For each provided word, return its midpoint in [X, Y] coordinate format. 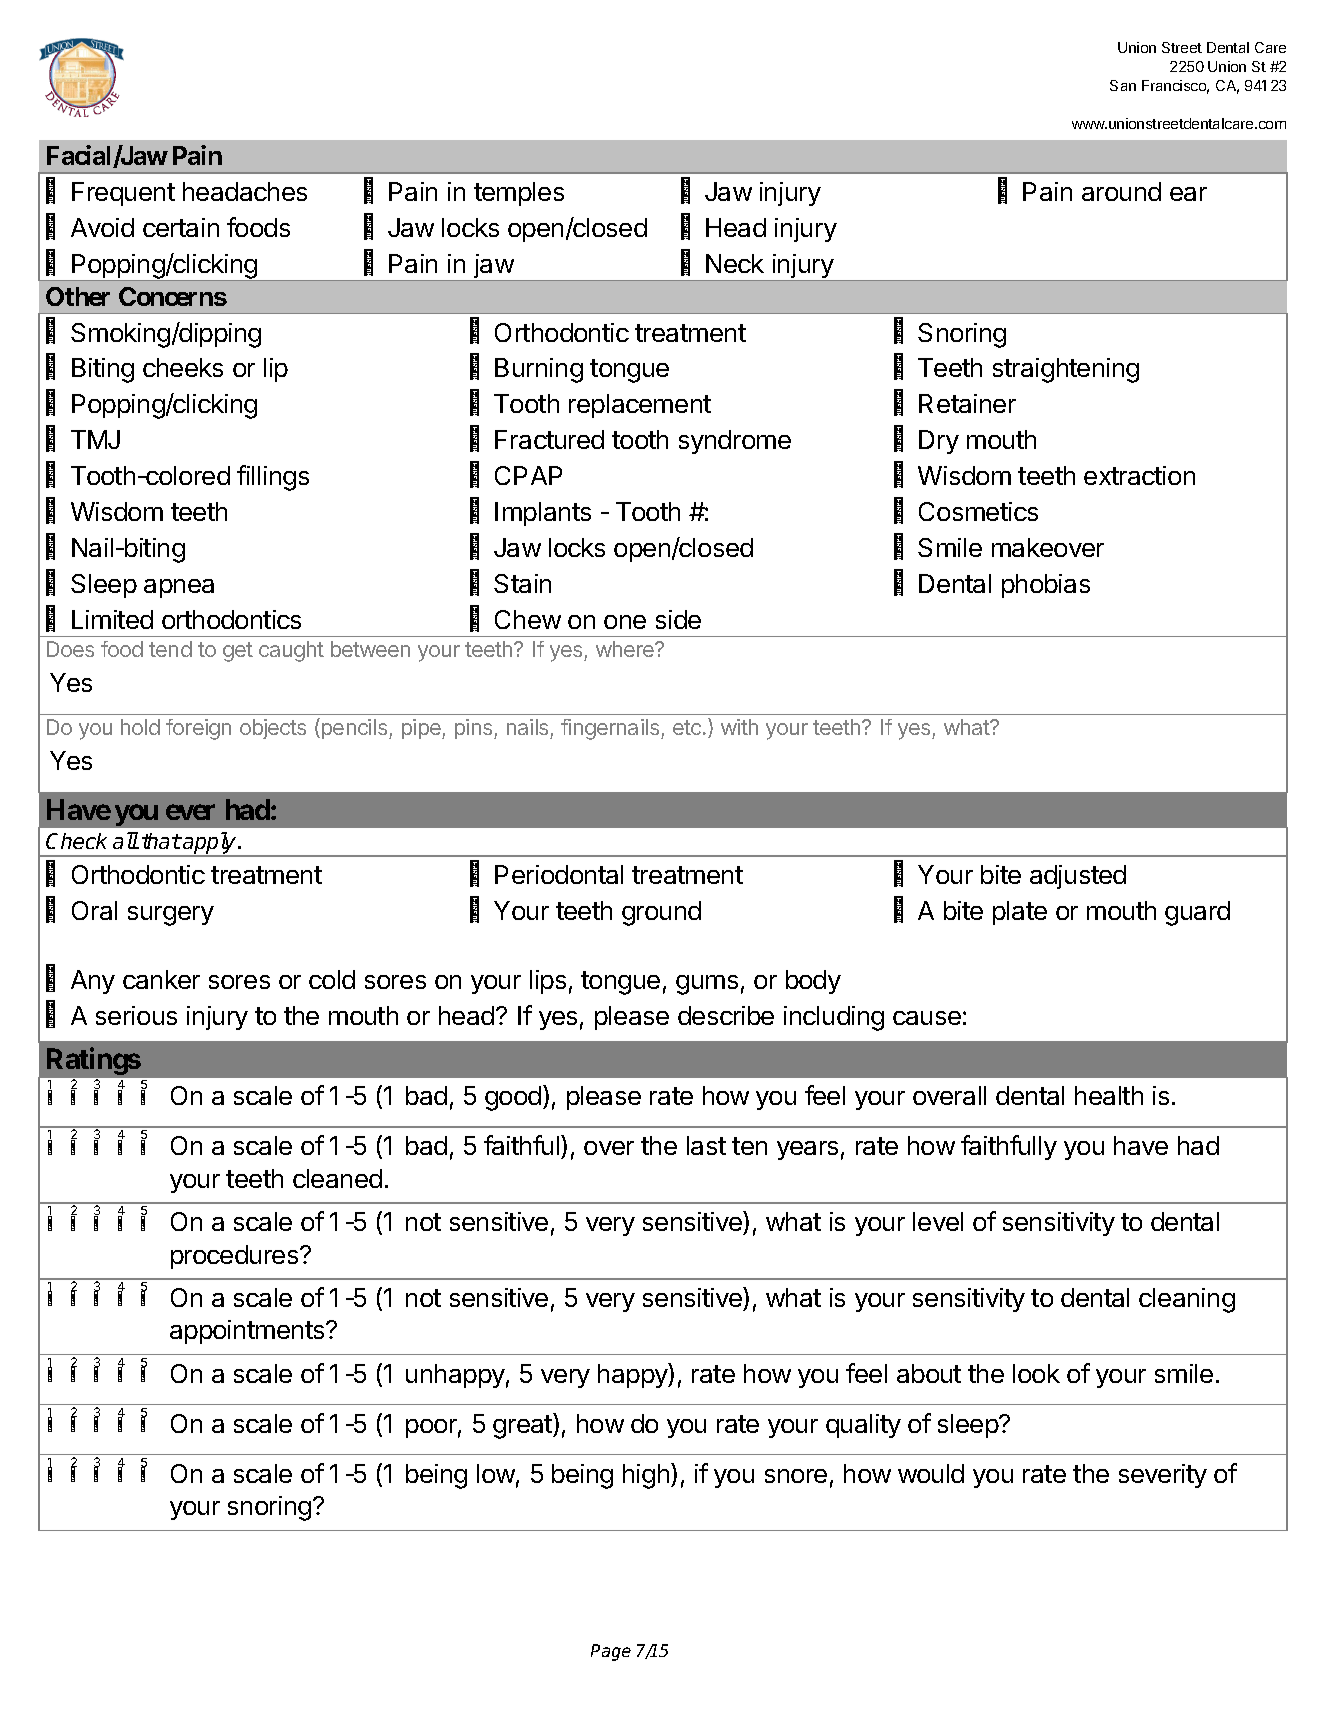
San [1123, 85]
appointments [248, 1332]
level [938, 1221]
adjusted [1078, 877]
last [706, 1145]
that [161, 841]
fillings [273, 478]
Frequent [123, 194]
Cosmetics [978, 511]
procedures [236, 1257]
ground [661, 913]
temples [519, 194]
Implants [543, 514]
